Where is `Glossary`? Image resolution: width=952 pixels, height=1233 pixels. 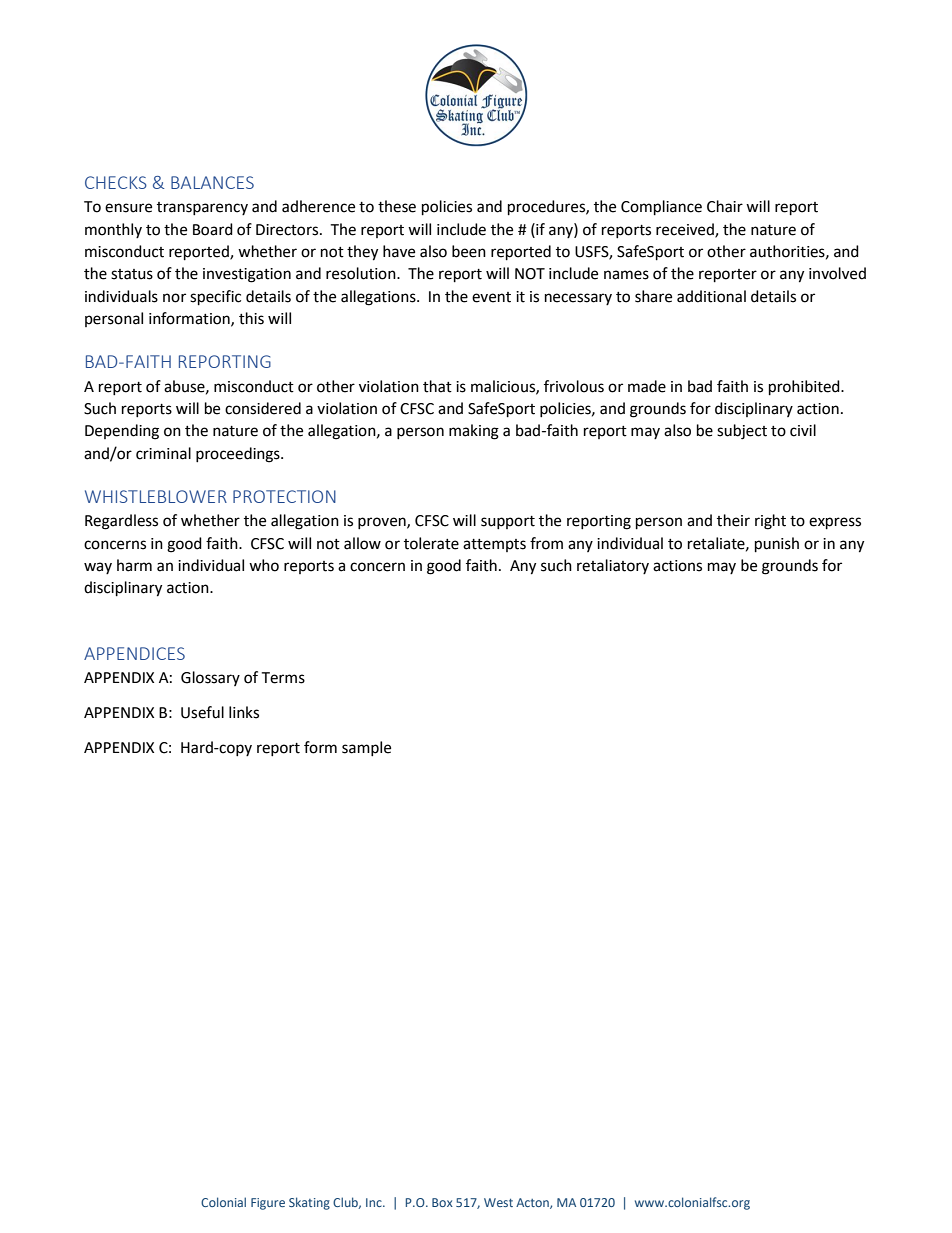
Glossary is located at coordinates (210, 678).
